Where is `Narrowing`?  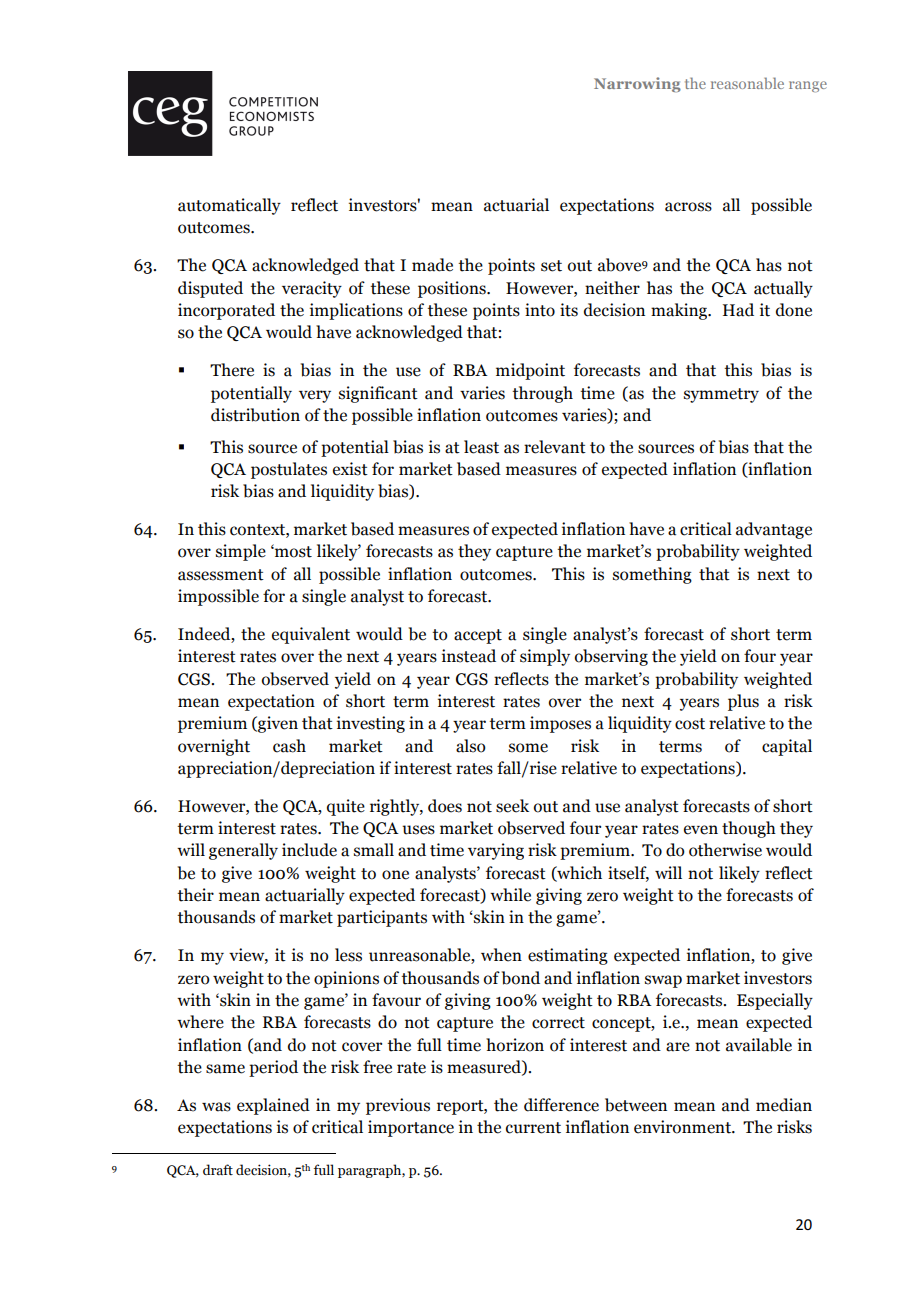 Narrowing is located at coordinates (637, 84).
